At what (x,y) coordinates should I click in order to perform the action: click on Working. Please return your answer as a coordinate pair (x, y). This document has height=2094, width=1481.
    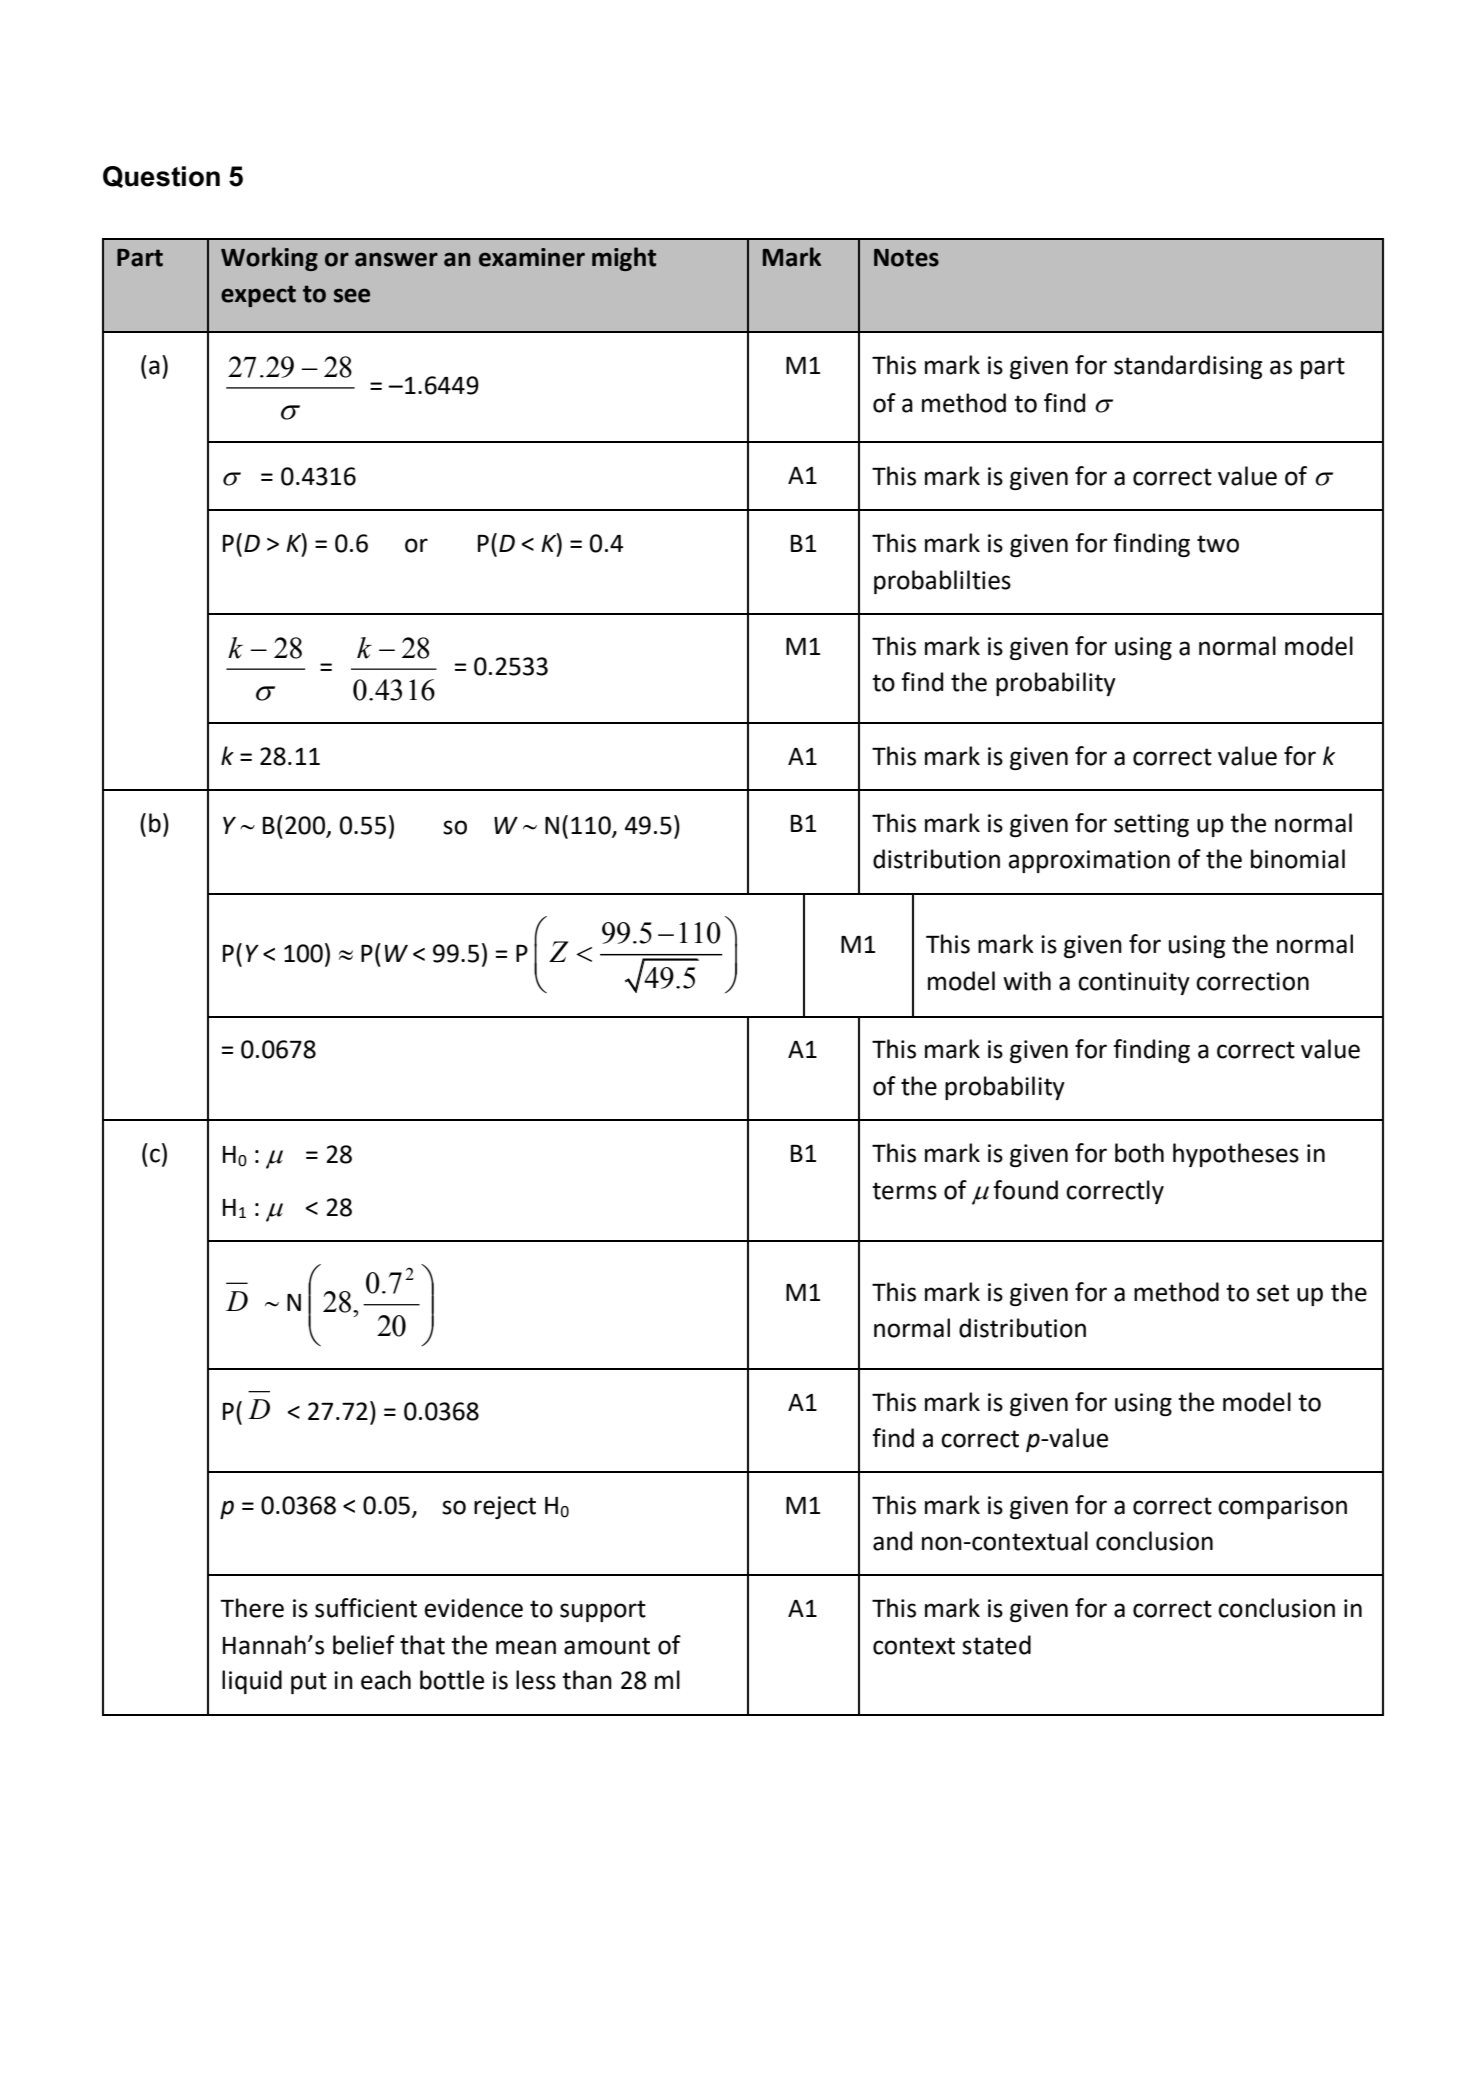
    Looking at the image, I should click on (269, 259).
